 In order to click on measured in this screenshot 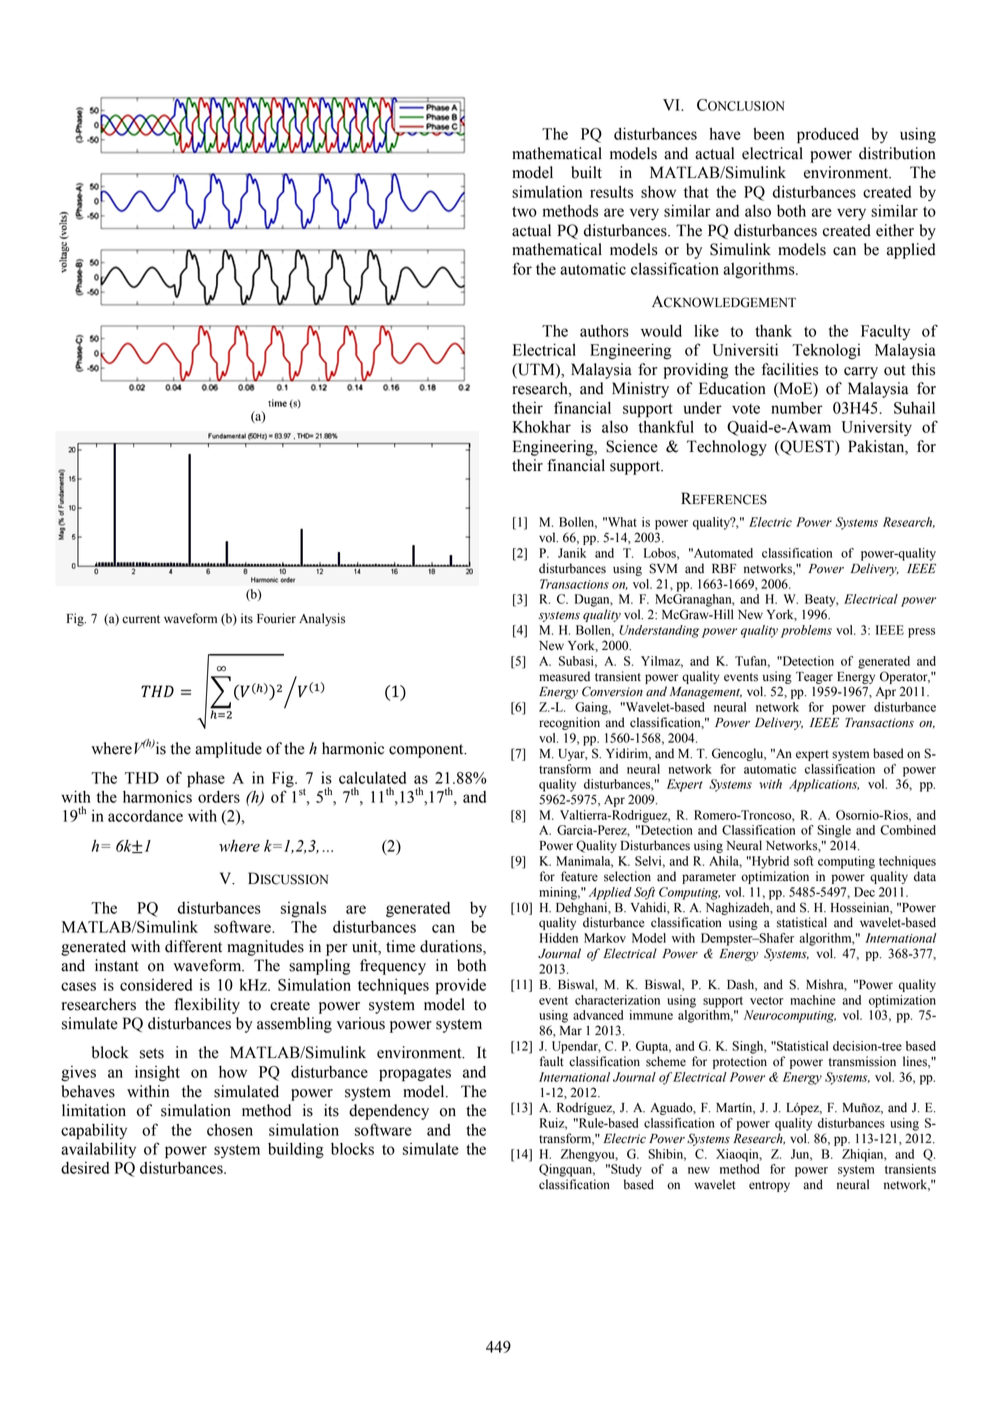, I will do `click(564, 676)`.
